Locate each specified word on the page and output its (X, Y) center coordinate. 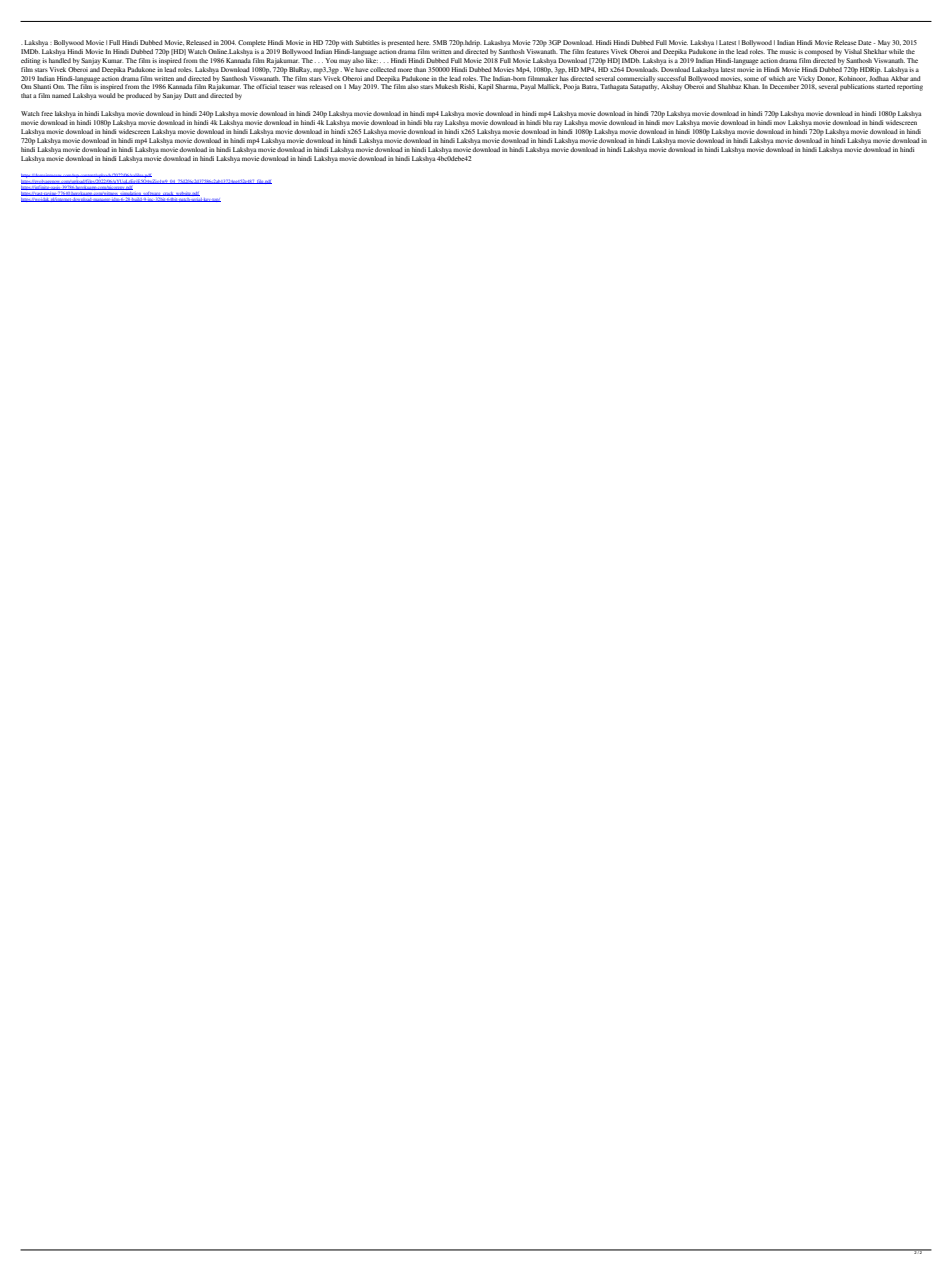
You (331, 60)
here (424, 42)
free (47, 113)
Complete (252, 43)
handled (60, 59)
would (107, 95)
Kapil (485, 87)
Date (866, 42)
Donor (827, 78)
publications (857, 87)
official (266, 86)
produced (139, 96)
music (788, 51)
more (405, 70)
